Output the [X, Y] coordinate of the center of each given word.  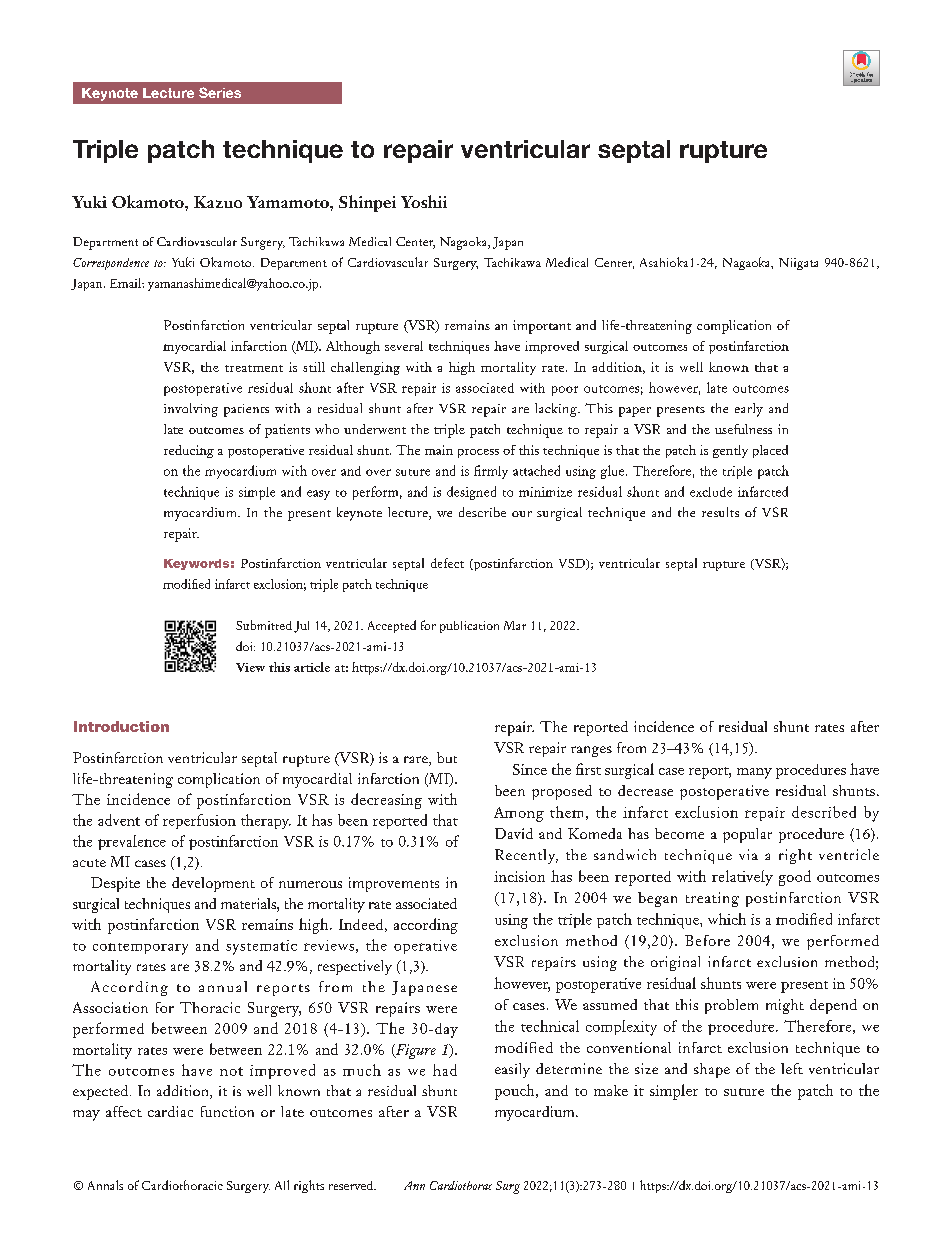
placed [770, 451]
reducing [189, 451]
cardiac [170, 1111]
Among [519, 814]
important [542, 327]
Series [220, 92]
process [478, 453]
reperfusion [199, 821]
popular [747, 835]
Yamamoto [289, 202]
